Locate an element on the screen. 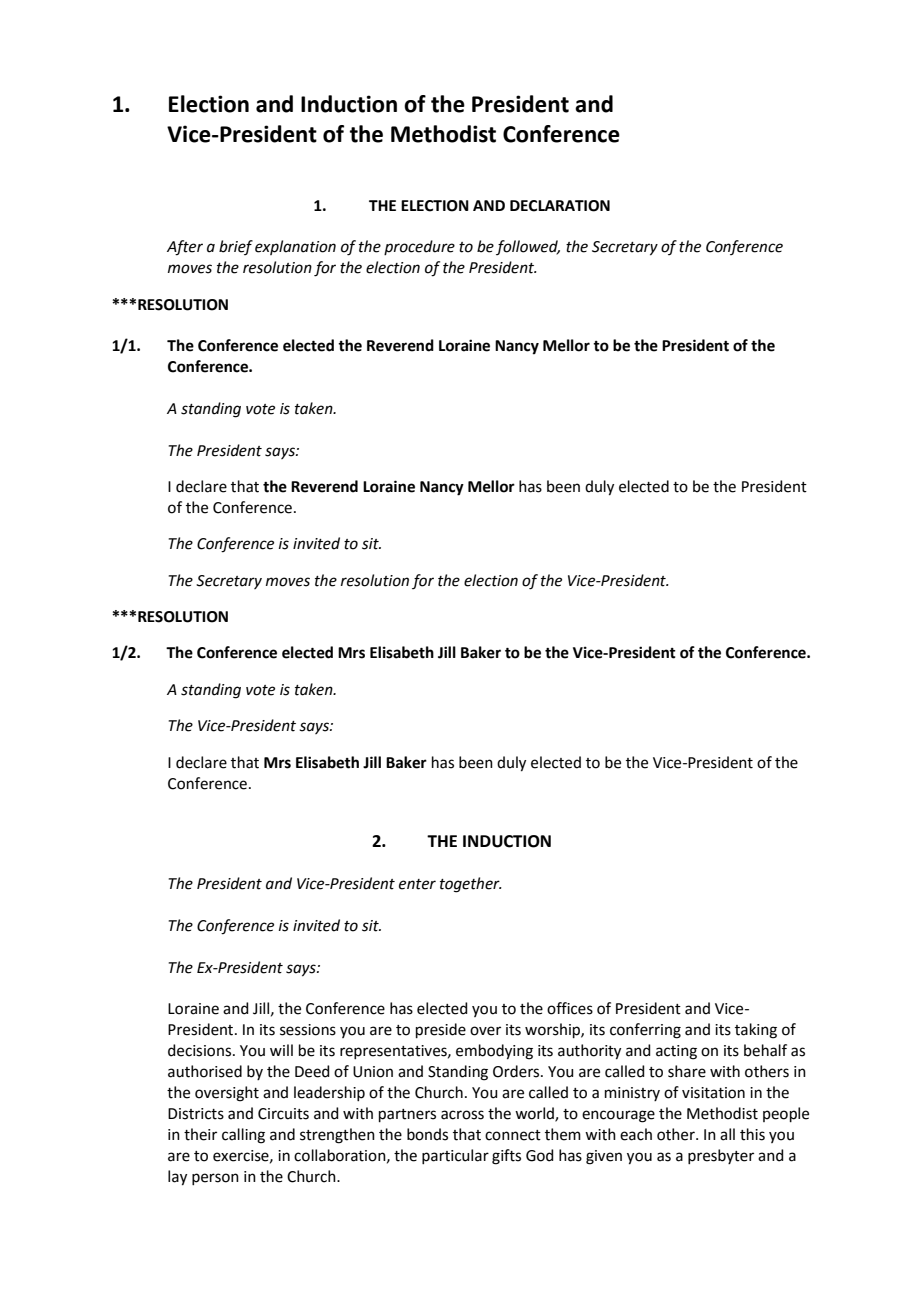 This screenshot has width=924, height=1308. explanation is located at coordinates (295, 247).
